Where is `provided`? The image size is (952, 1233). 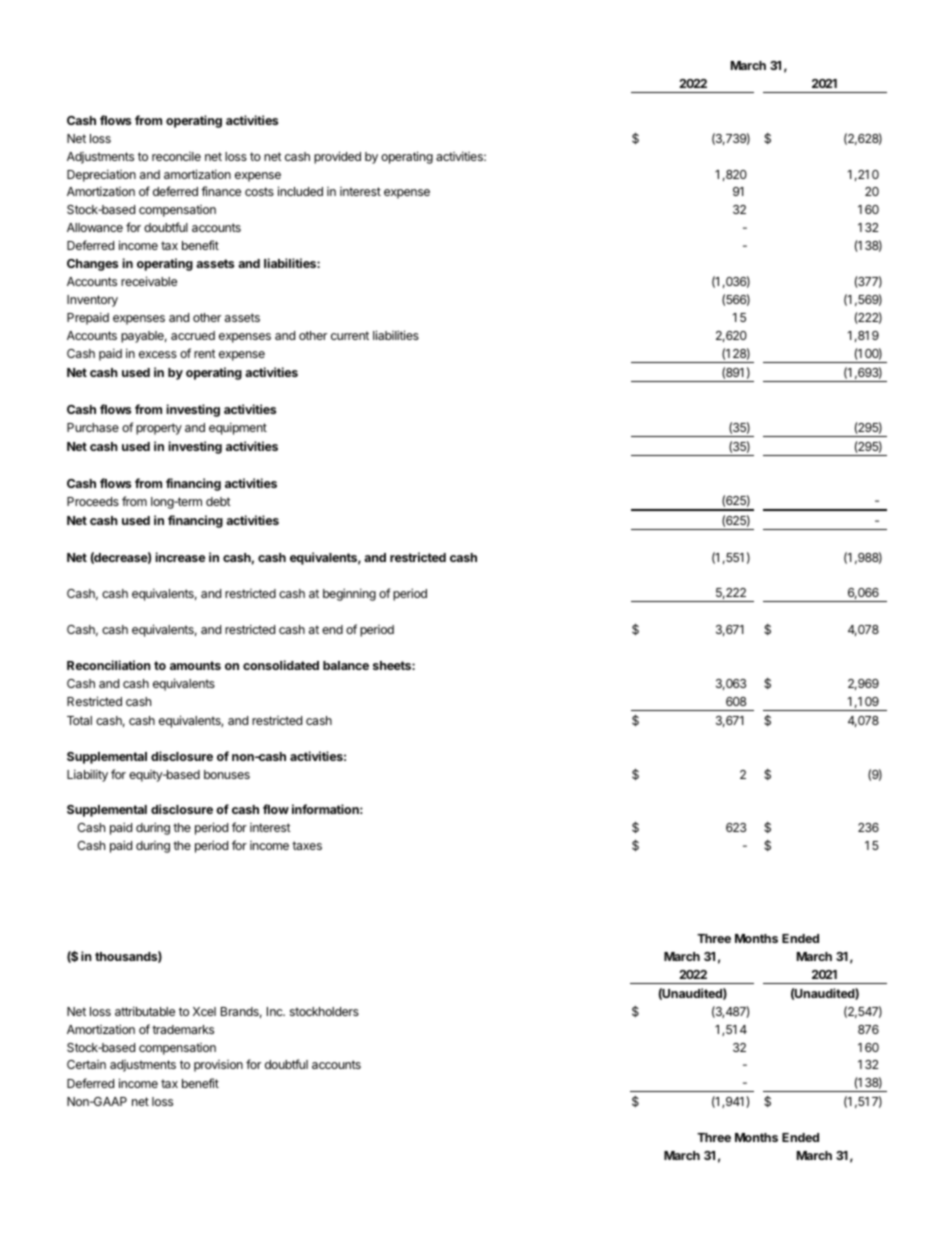
provided is located at coordinates (337, 157).
